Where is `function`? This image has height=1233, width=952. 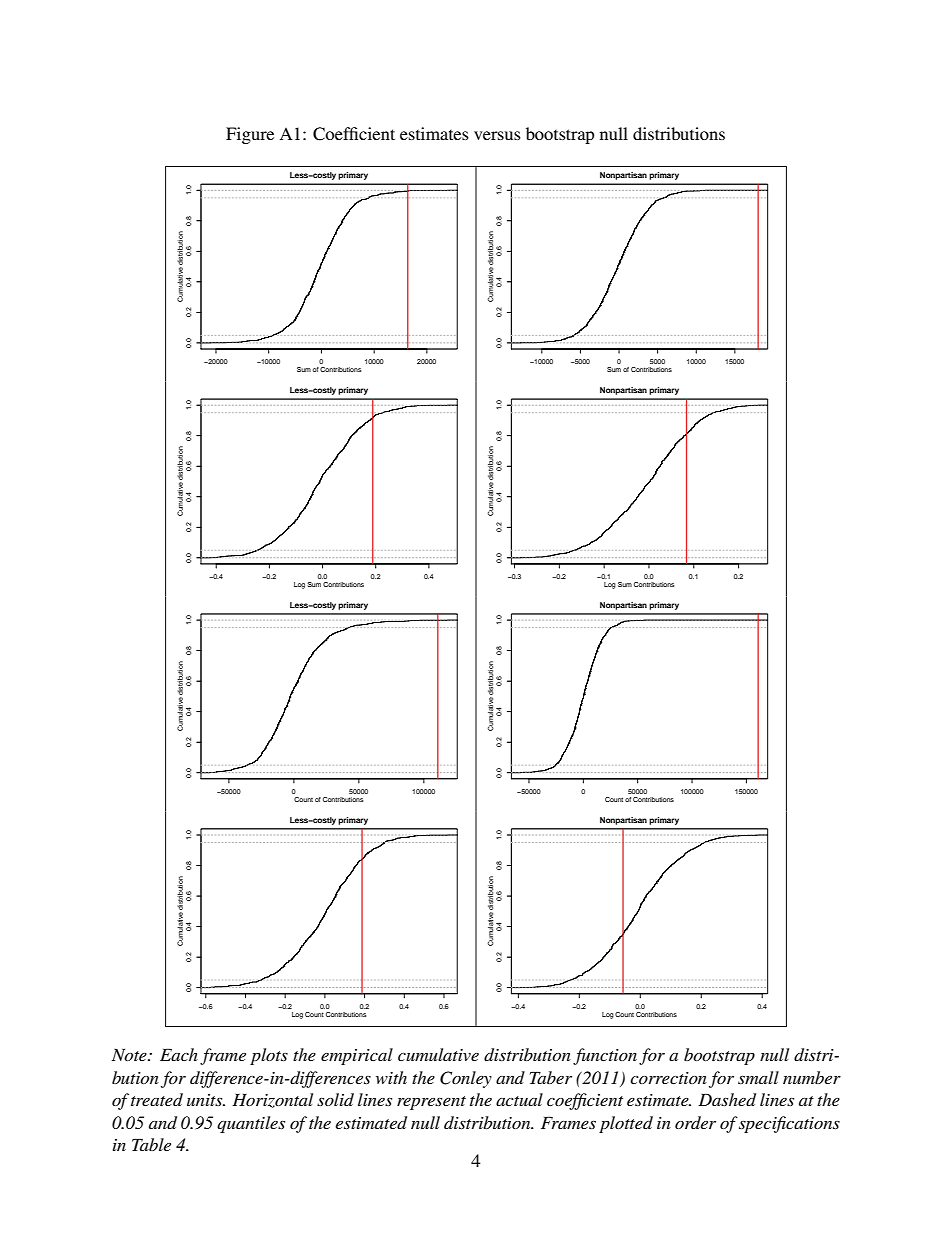 function is located at coordinates (605, 1056).
